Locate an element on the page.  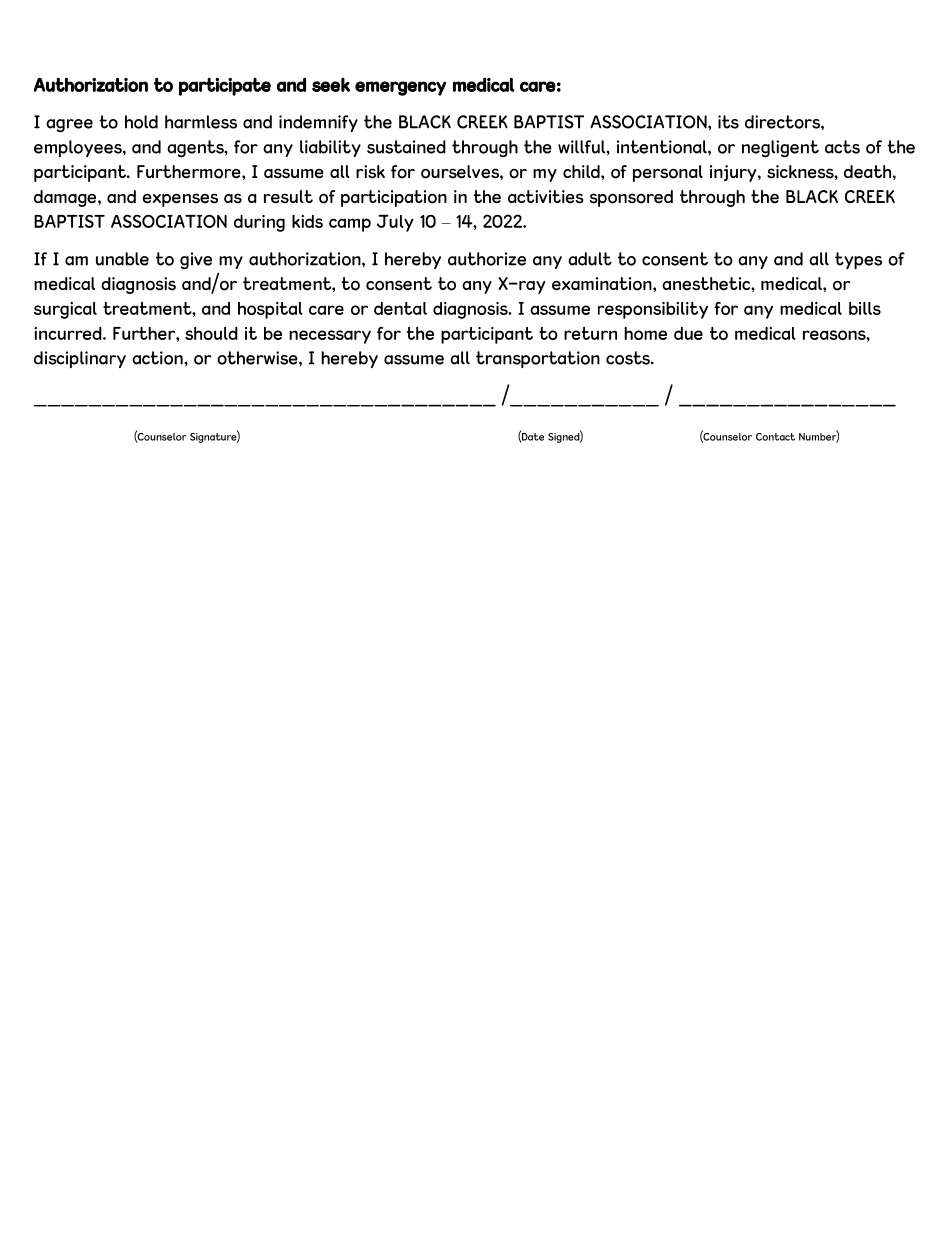
its is located at coordinates (728, 122).
